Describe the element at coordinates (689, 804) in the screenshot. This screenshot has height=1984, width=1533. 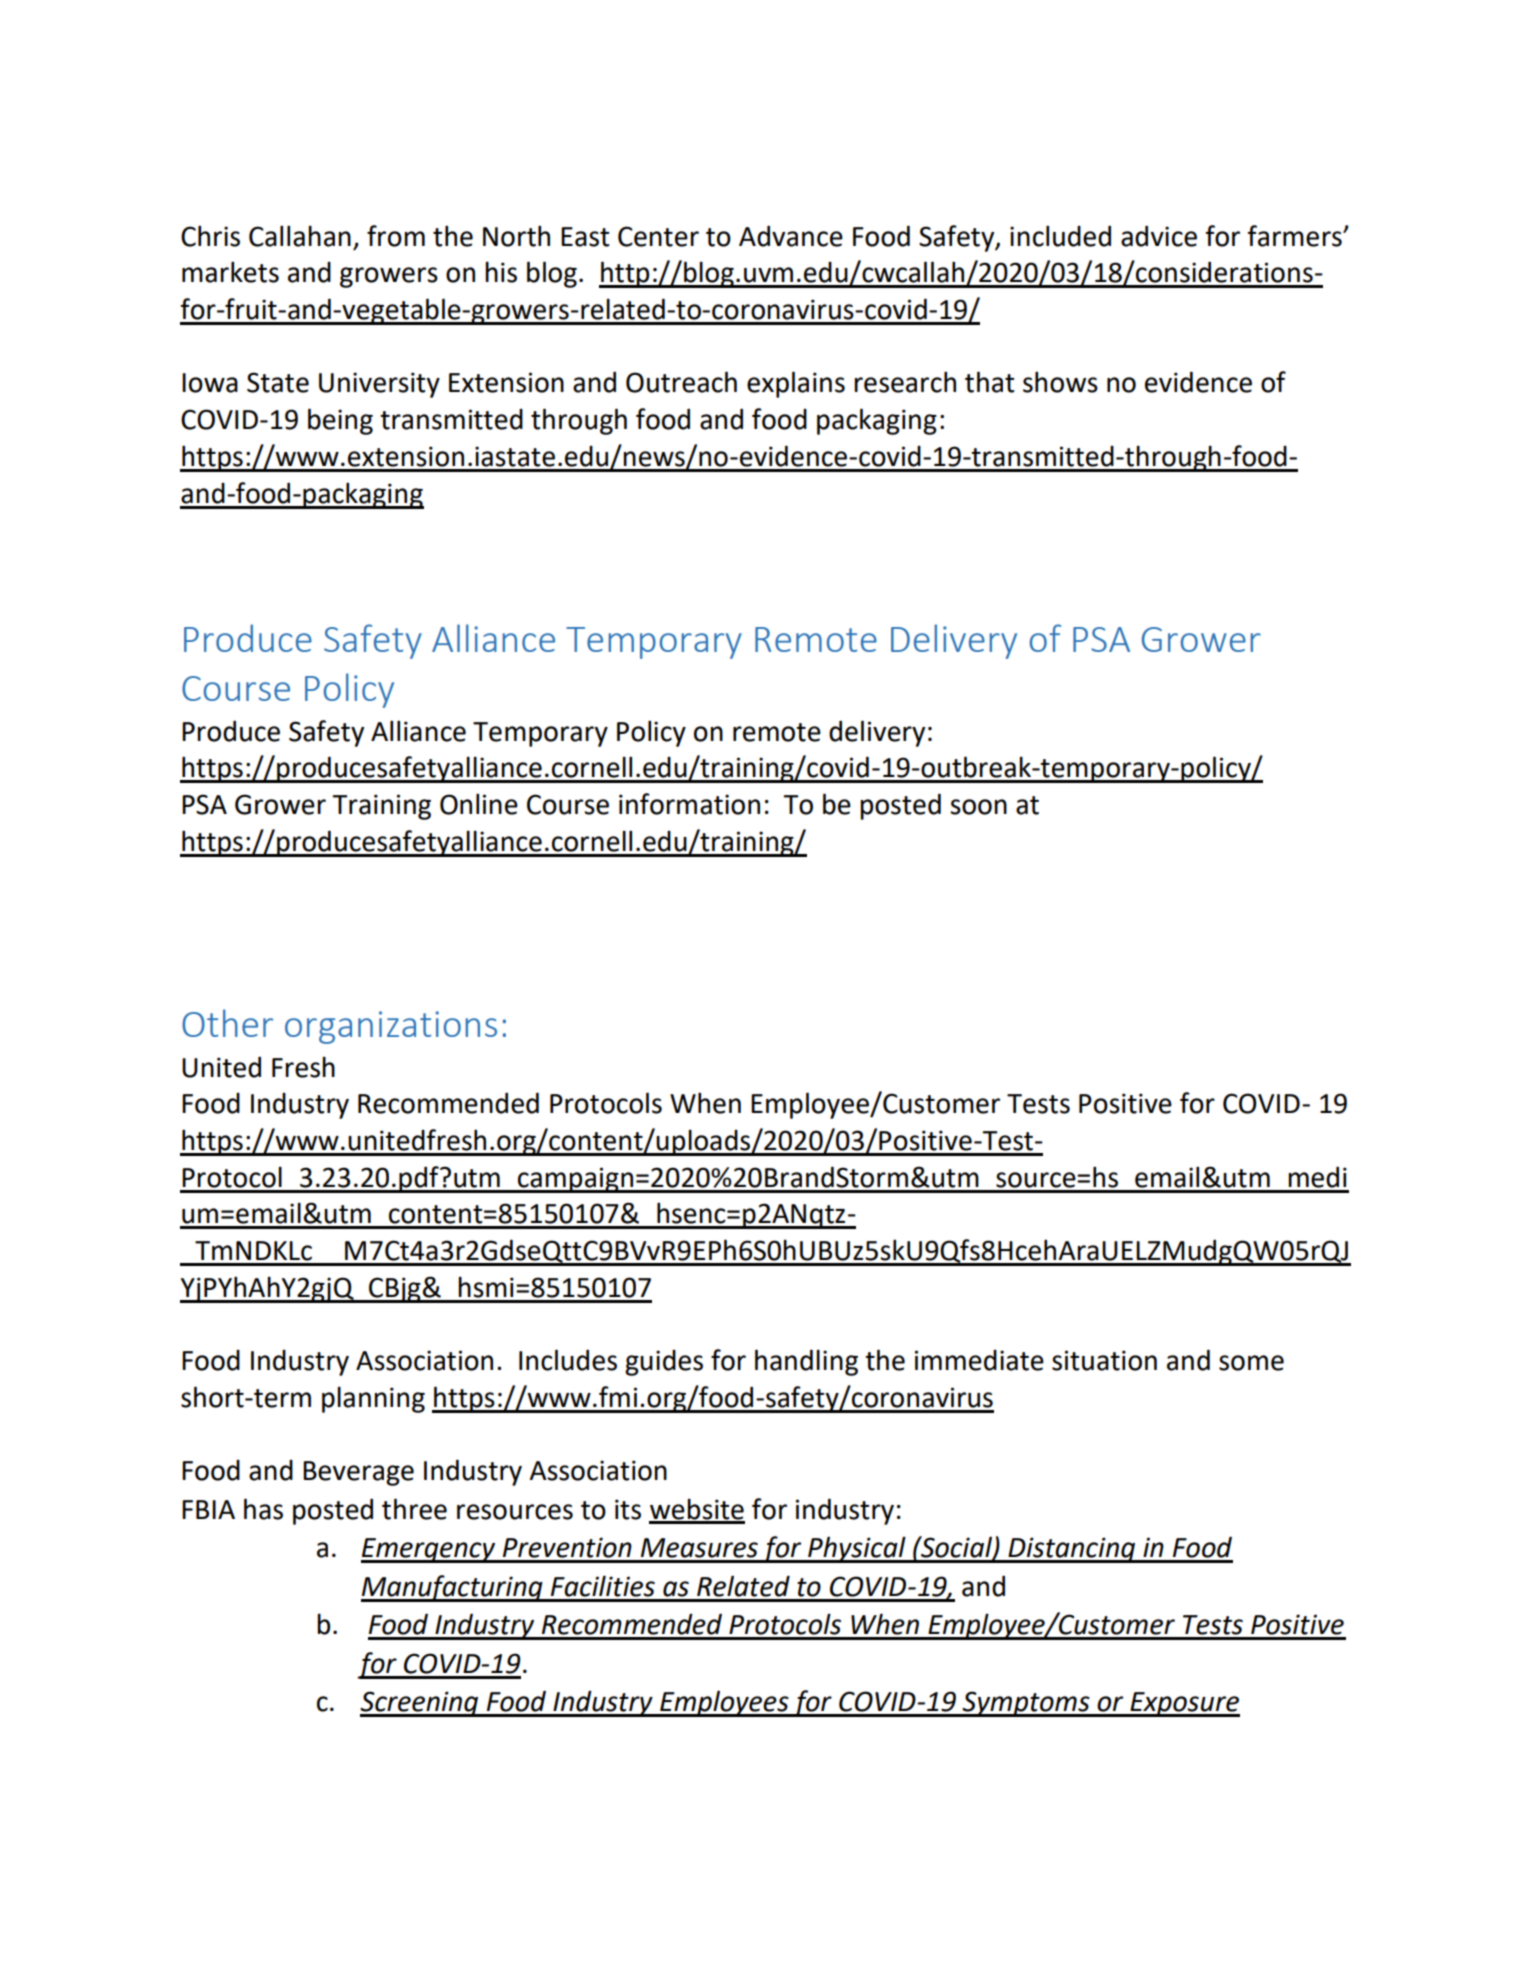
I see `information` at that location.
